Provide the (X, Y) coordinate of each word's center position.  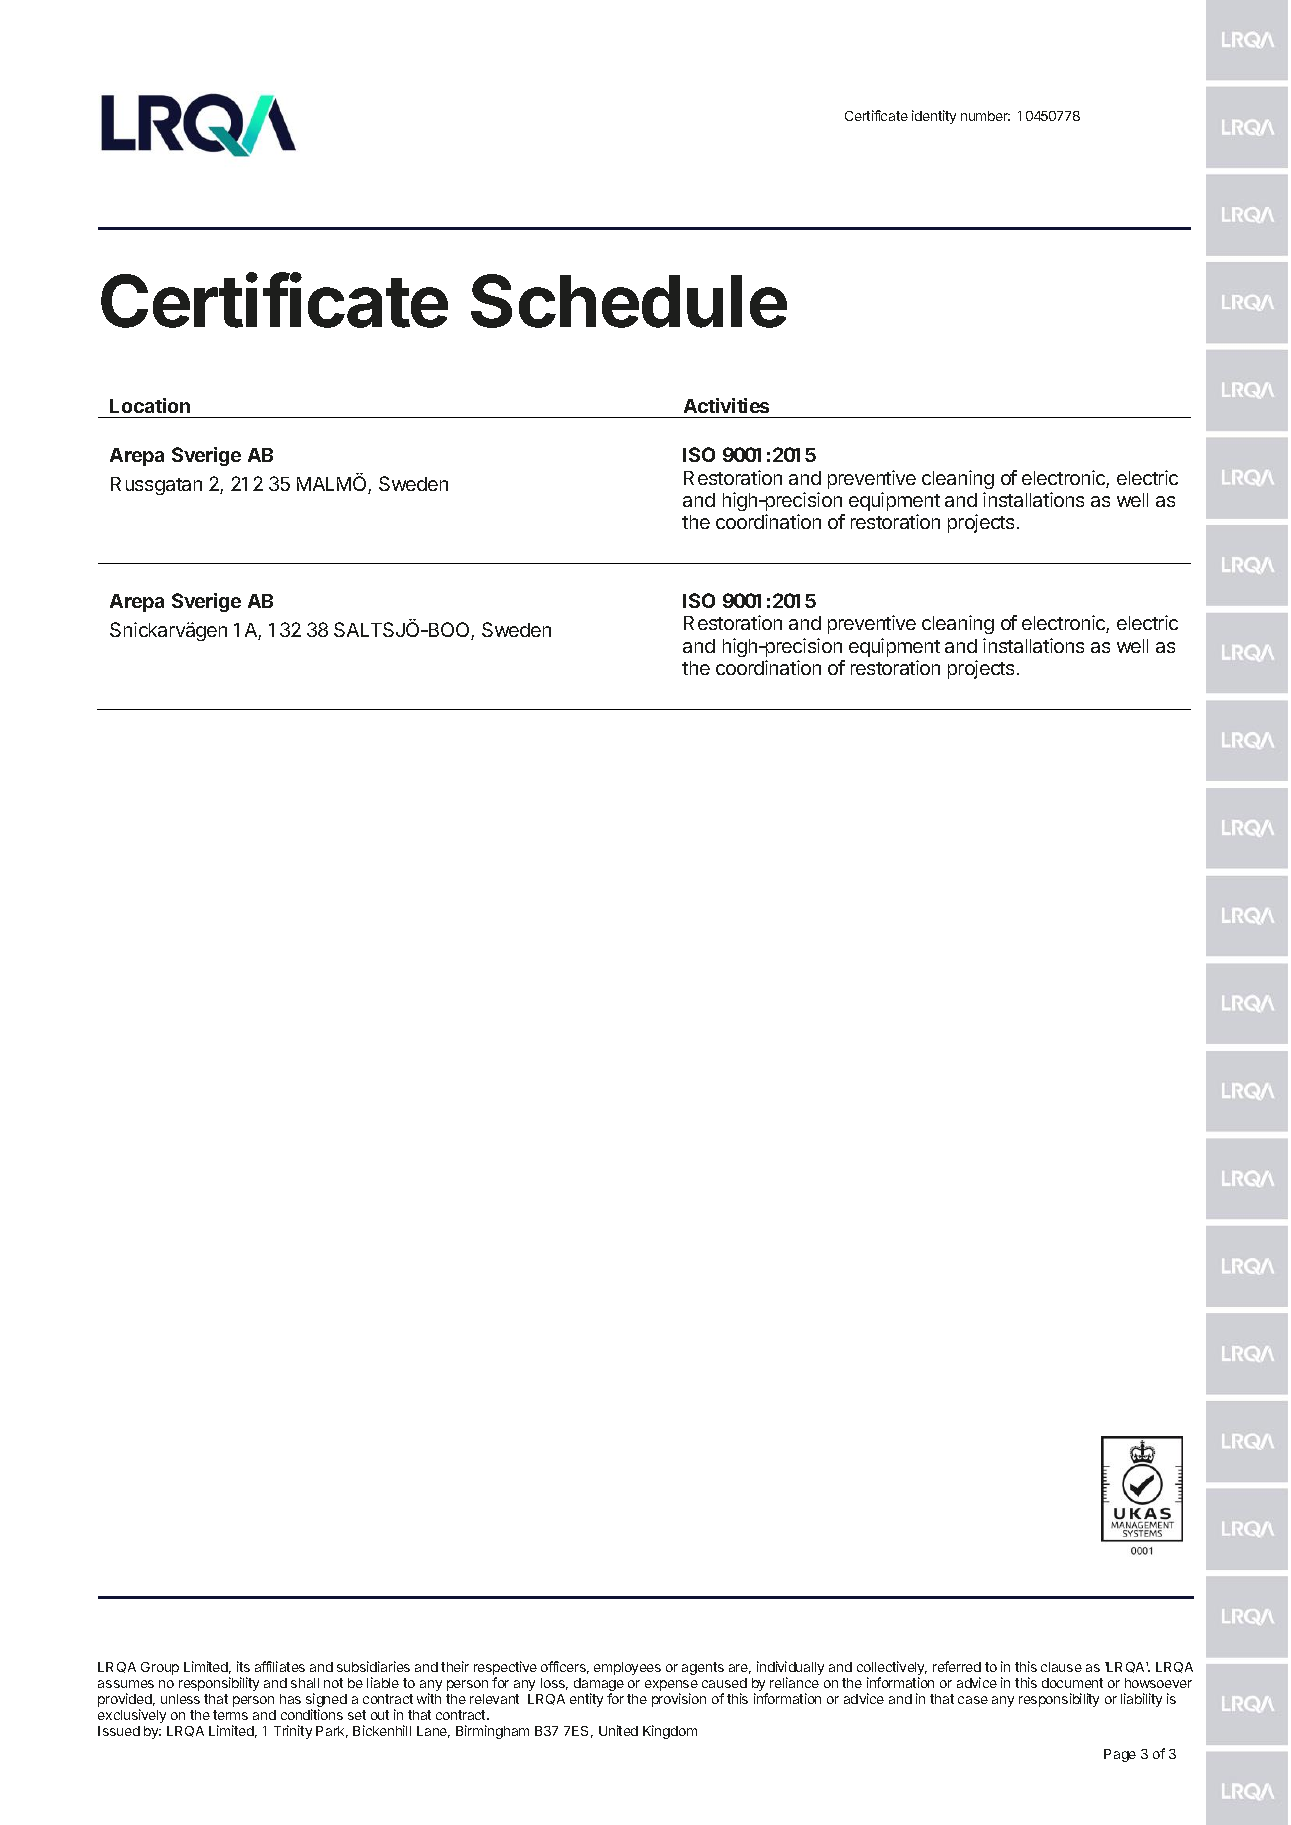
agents (703, 1668)
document (1072, 1683)
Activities (726, 405)
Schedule (629, 301)
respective (505, 1669)
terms (230, 1715)
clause (1061, 1667)
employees (627, 1668)
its (243, 1666)
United (618, 1730)
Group (160, 1668)
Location (150, 405)
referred (957, 1666)
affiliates (280, 1666)
